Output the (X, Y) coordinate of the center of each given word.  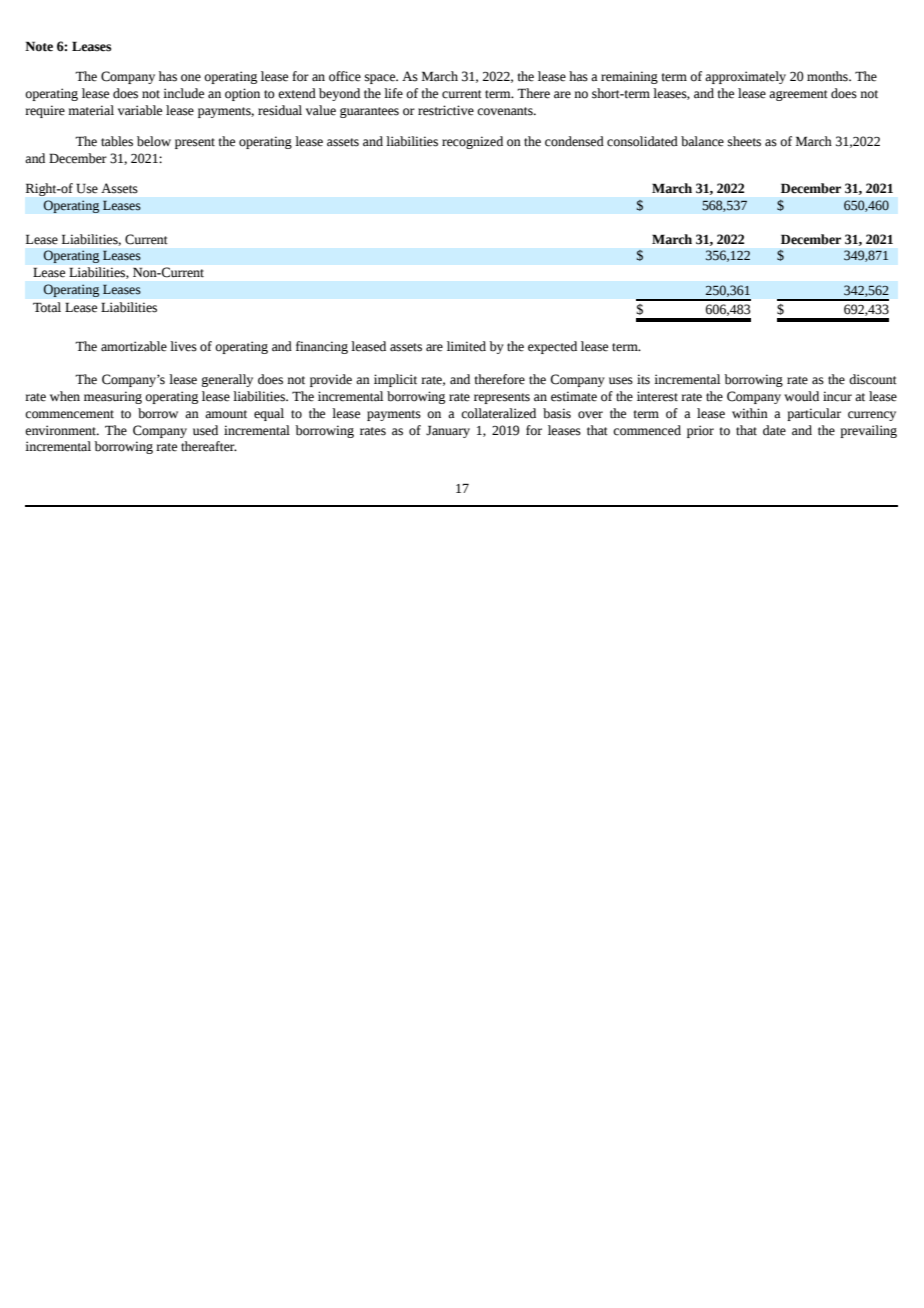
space (381, 79)
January (448, 431)
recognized (472, 142)
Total (47, 307)
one (191, 78)
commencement (69, 414)
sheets (744, 141)
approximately (745, 77)
